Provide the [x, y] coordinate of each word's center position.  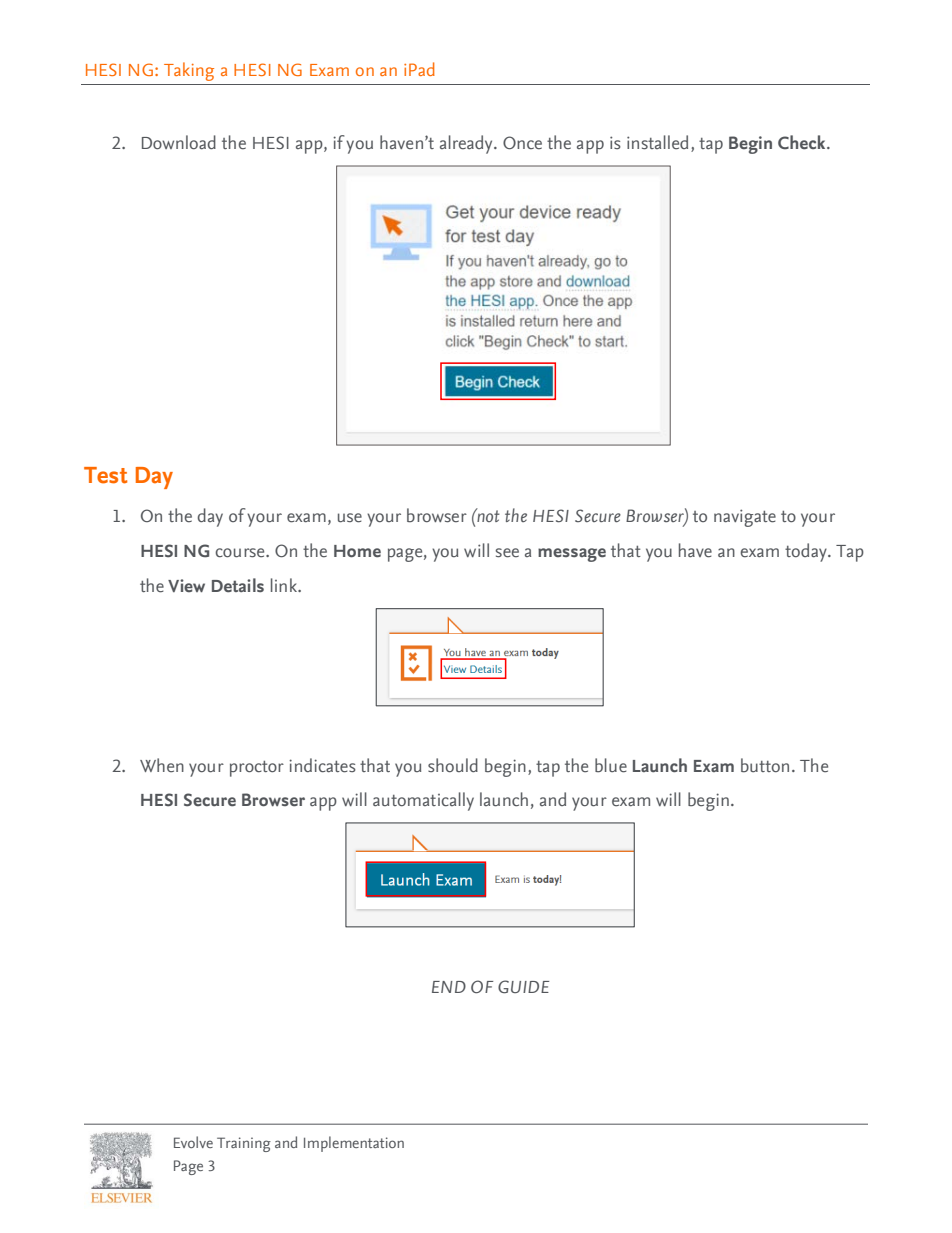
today [807, 552]
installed [657, 142]
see [507, 553]
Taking [189, 71]
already [467, 144]
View [186, 585]
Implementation [354, 1144]
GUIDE [523, 987]
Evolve [193, 1142]
